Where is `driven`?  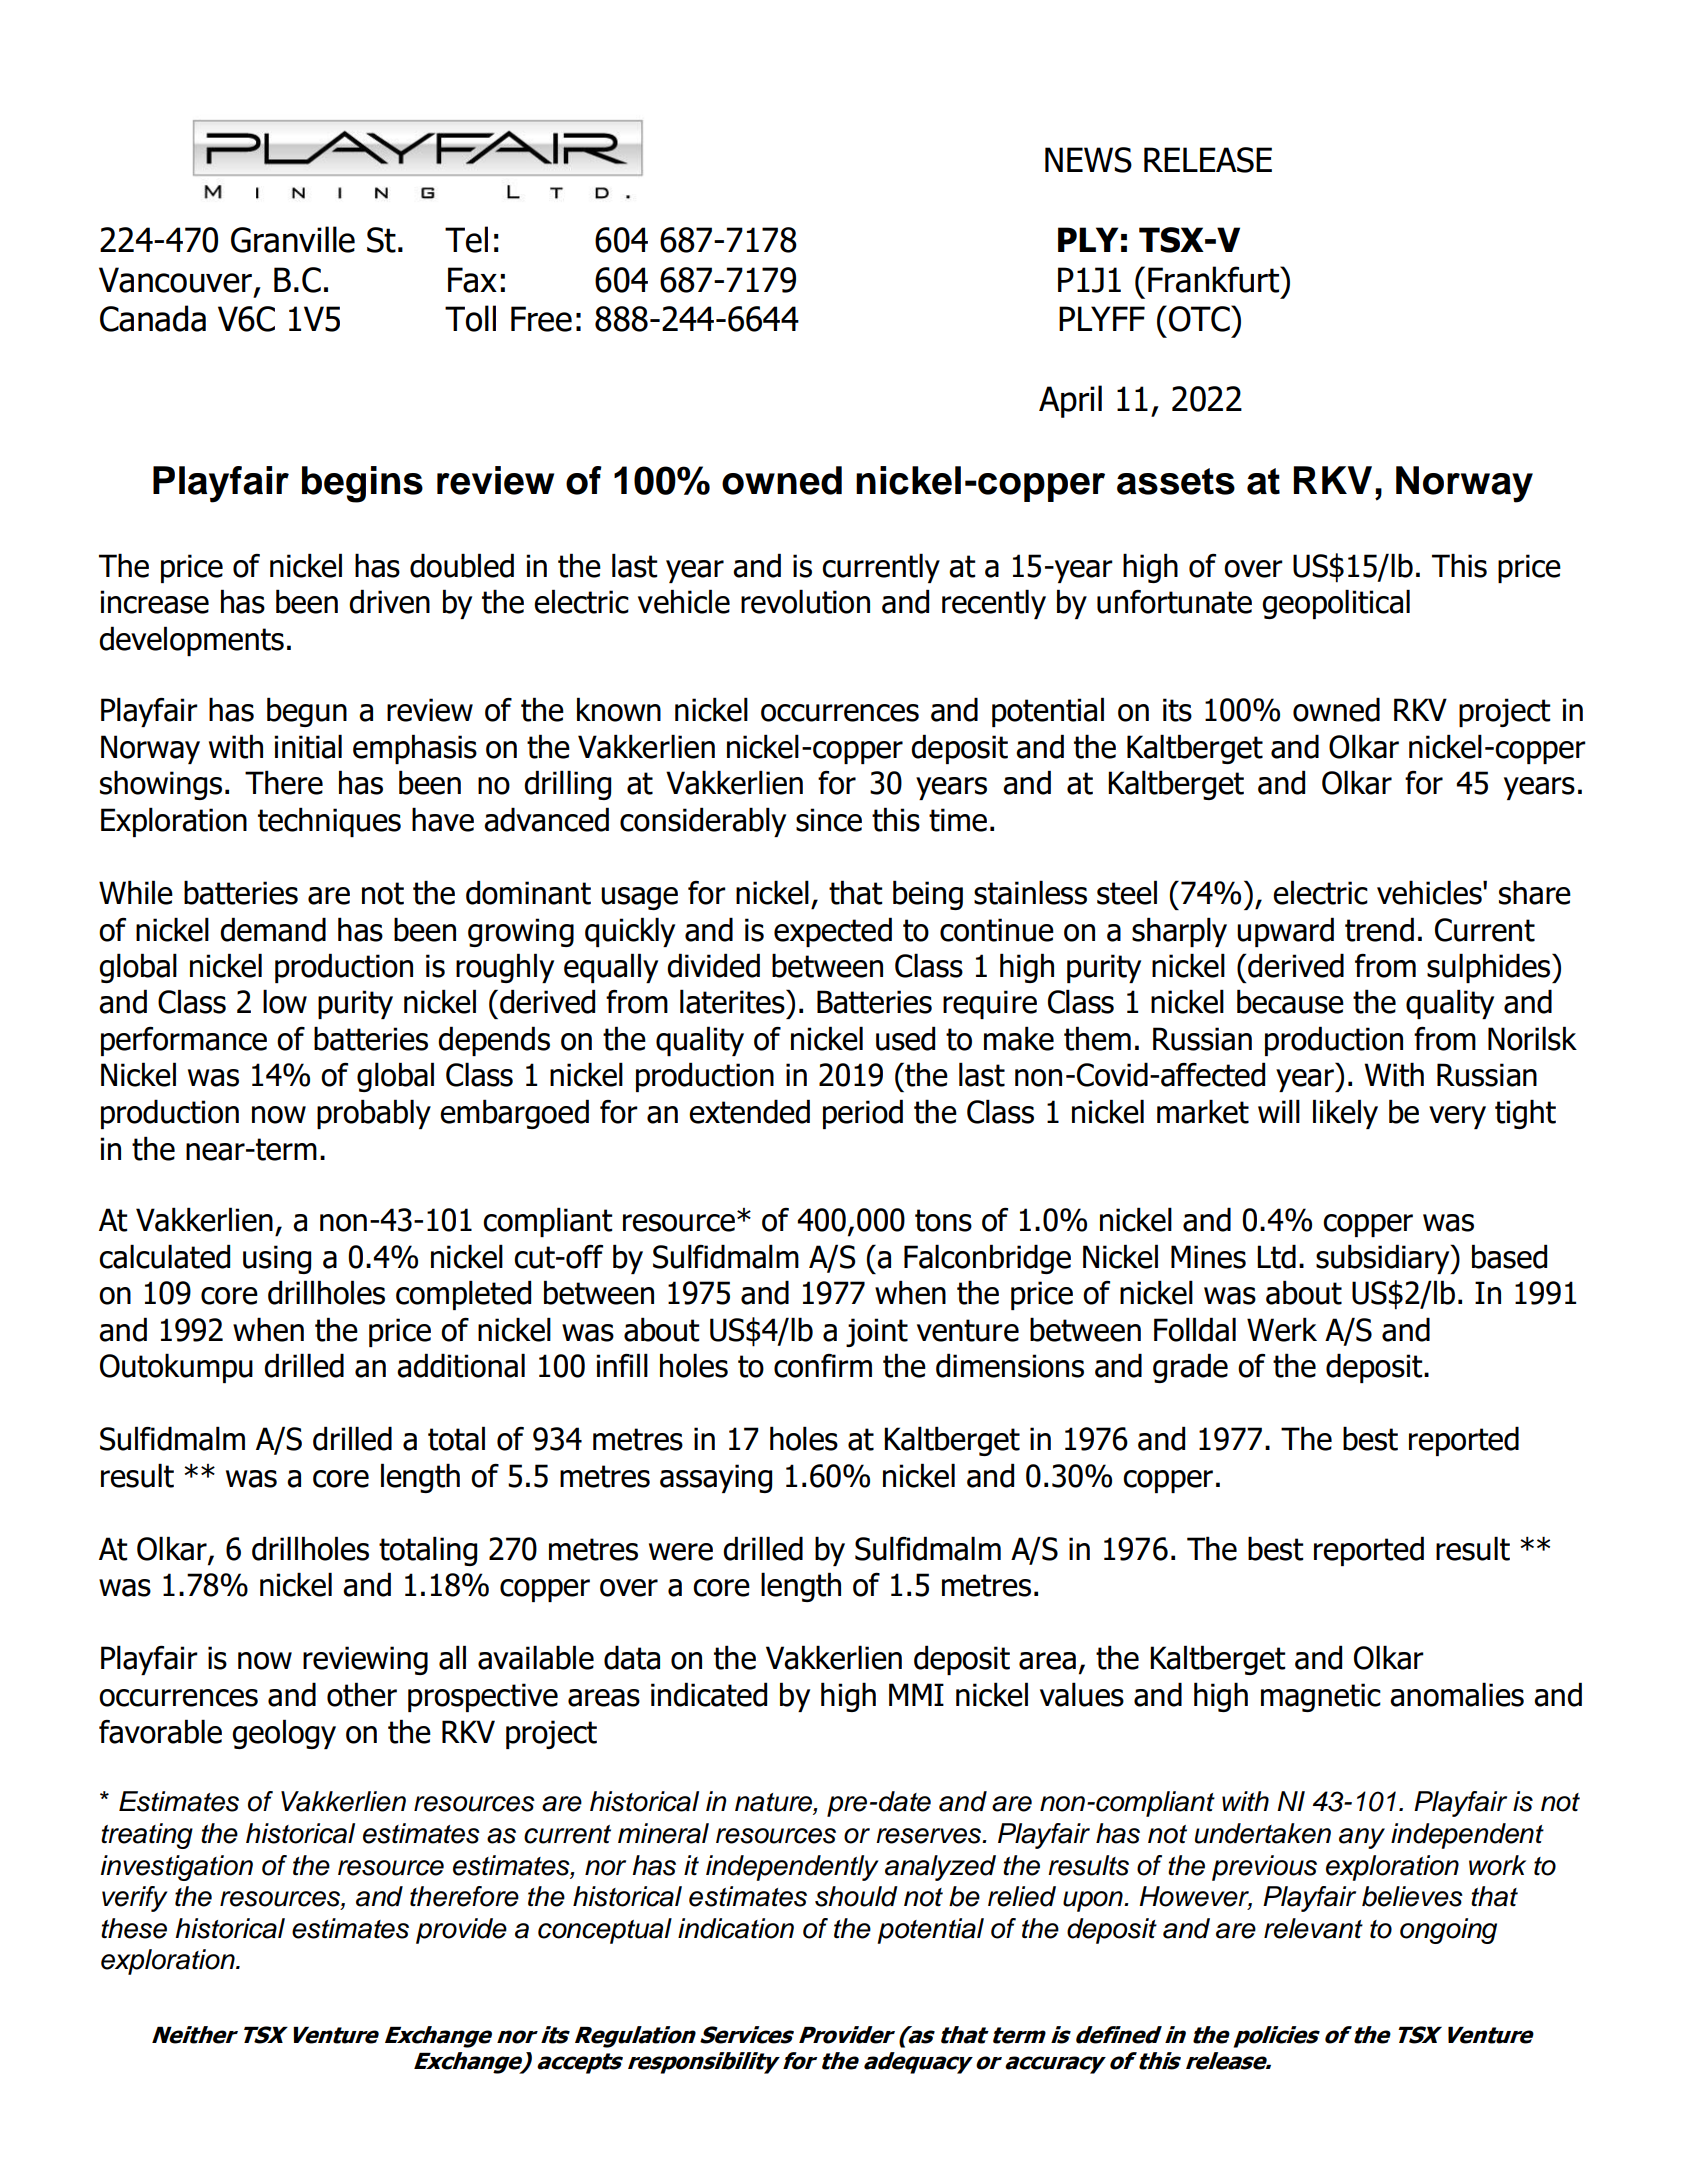 driven is located at coordinates (389, 601).
